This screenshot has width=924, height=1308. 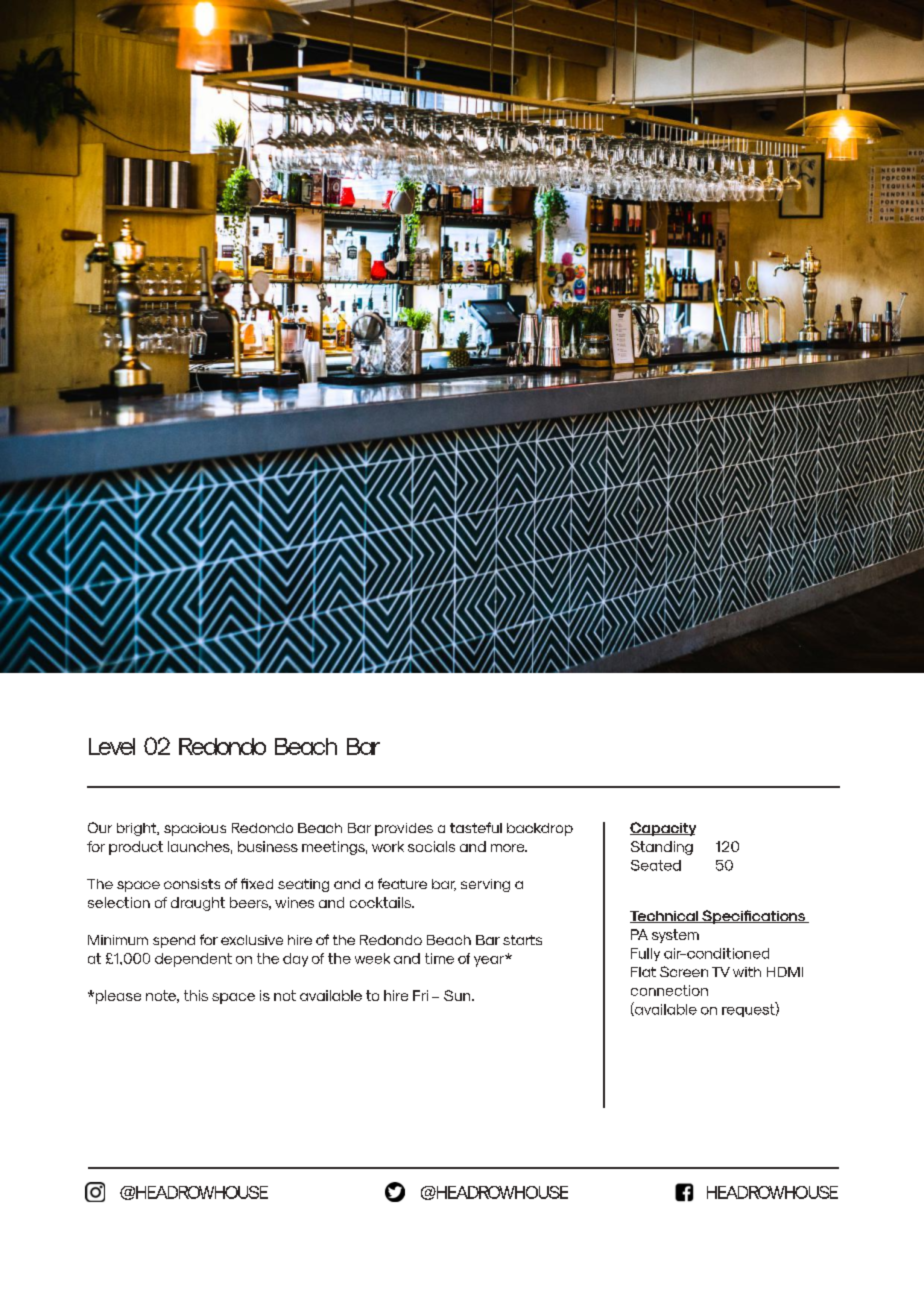 I want to click on tasteful, so click(x=476, y=827).
